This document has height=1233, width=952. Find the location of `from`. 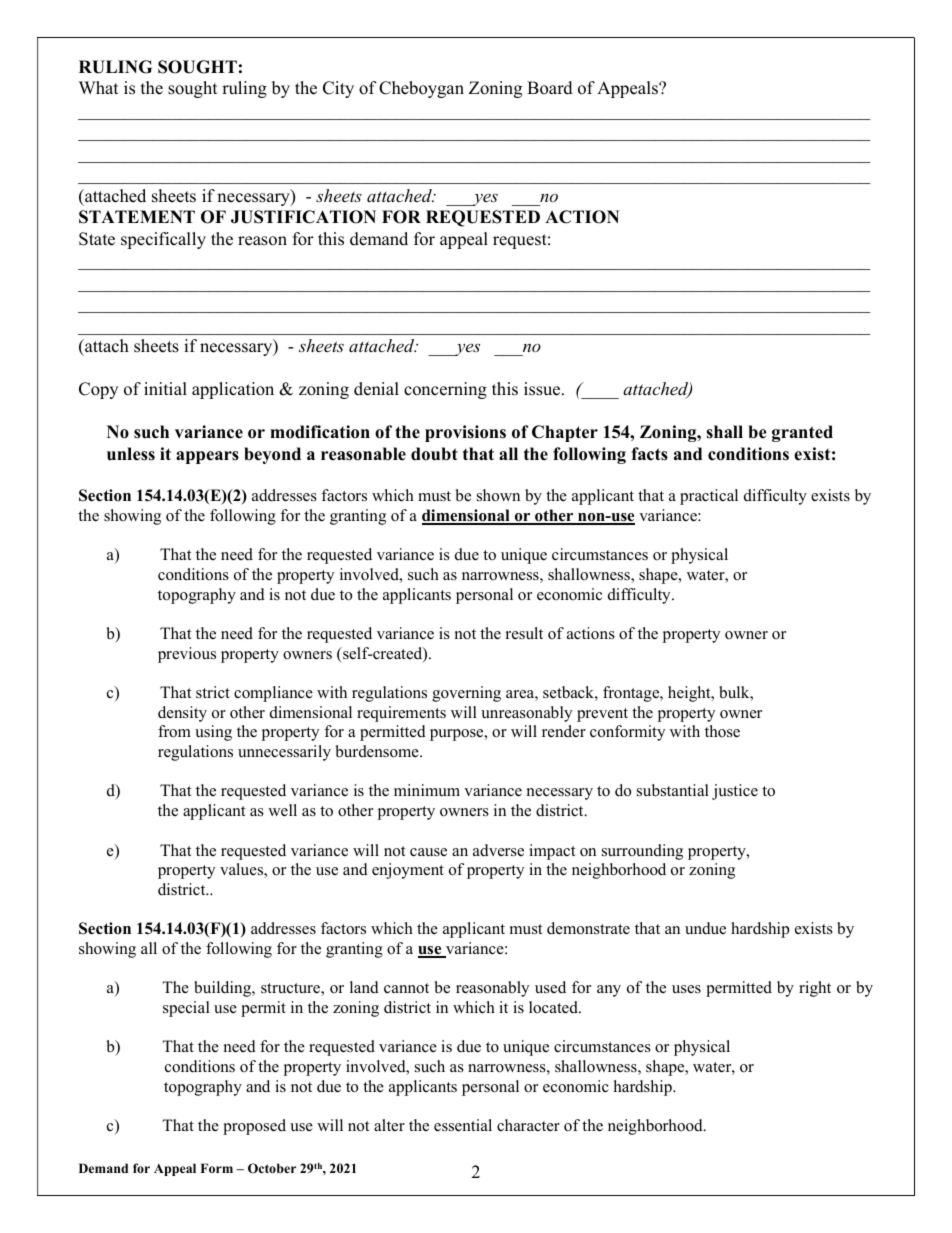

from is located at coordinates (174, 731).
